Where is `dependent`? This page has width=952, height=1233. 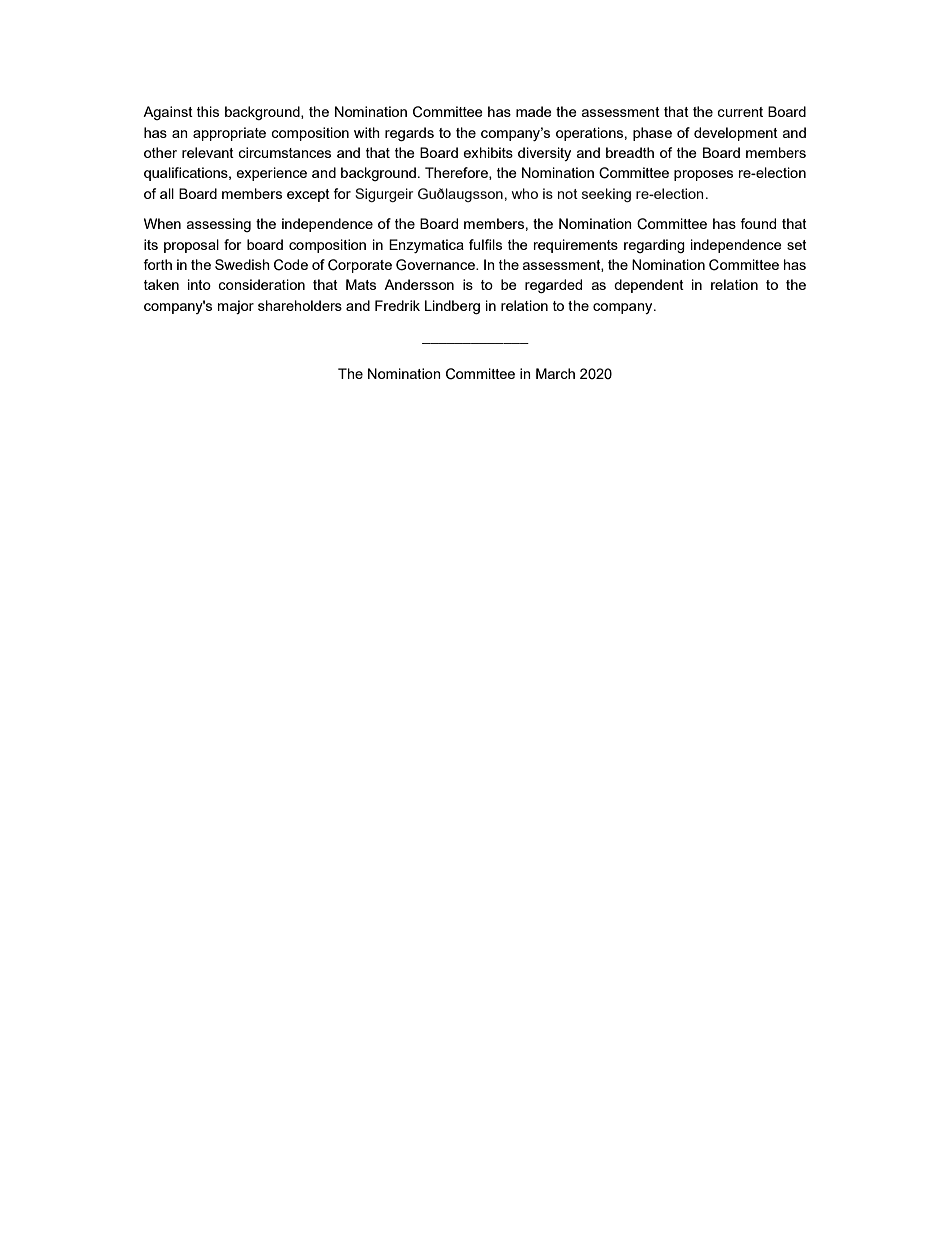
dependent is located at coordinates (649, 286).
